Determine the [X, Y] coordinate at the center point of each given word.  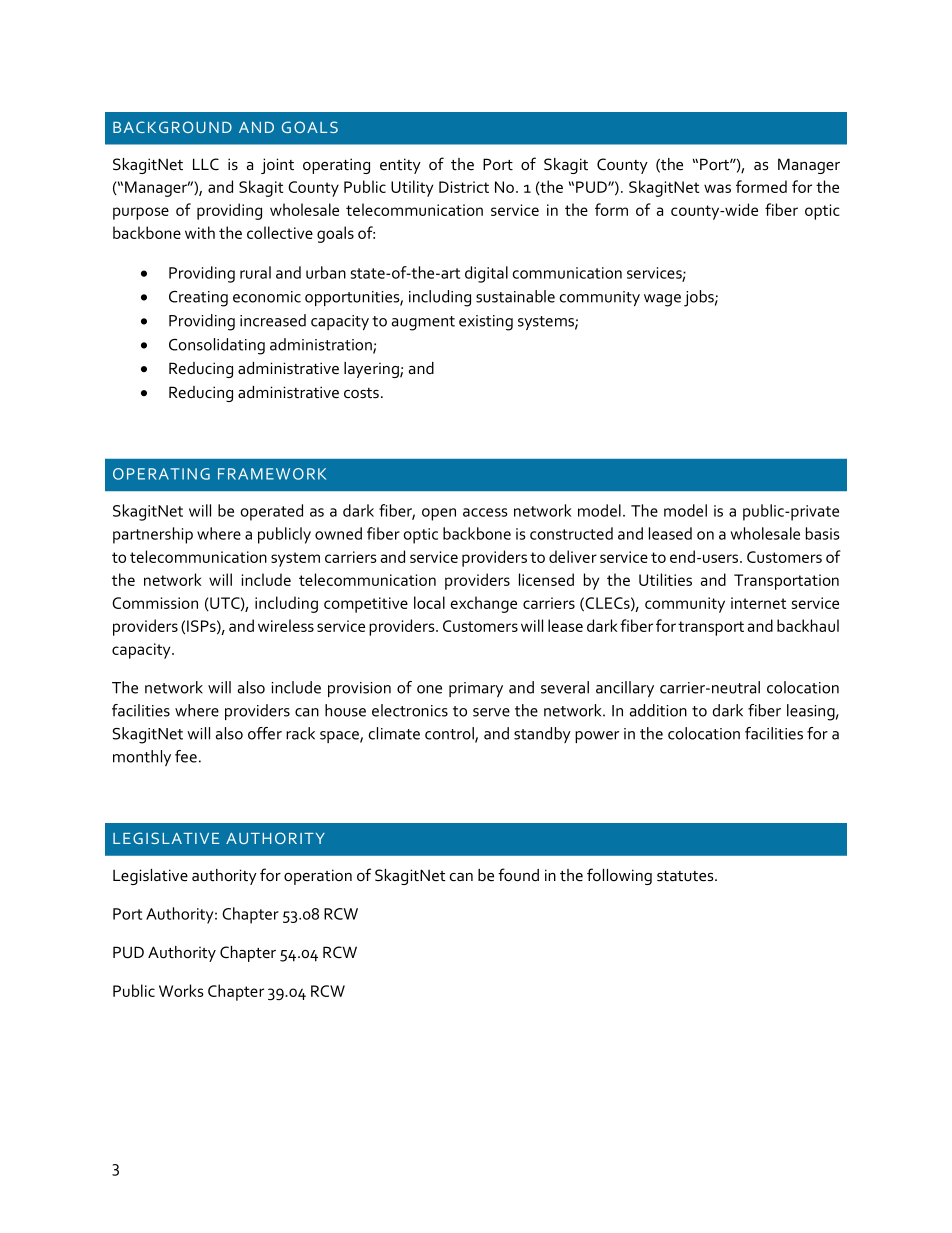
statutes [686, 876]
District [464, 187]
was [717, 188]
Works [181, 990]
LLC [206, 164]
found [518, 875]
